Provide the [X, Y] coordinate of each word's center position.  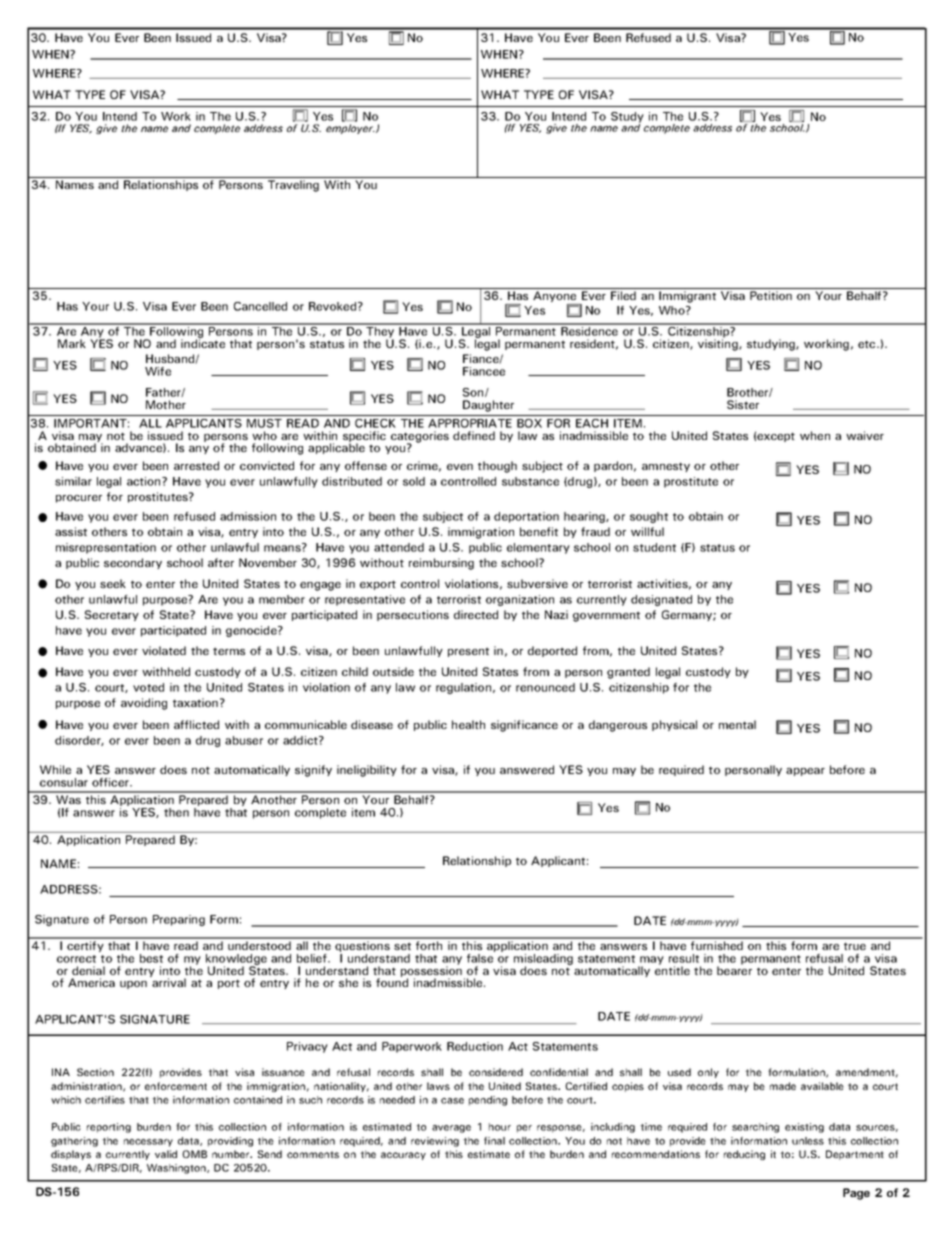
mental [737, 724]
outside [393, 671]
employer [350, 129]
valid [166, 1154]
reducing [744, 1155]
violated [164, 650]
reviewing [435, 1142]
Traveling [293, 186]
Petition [771, 295]
